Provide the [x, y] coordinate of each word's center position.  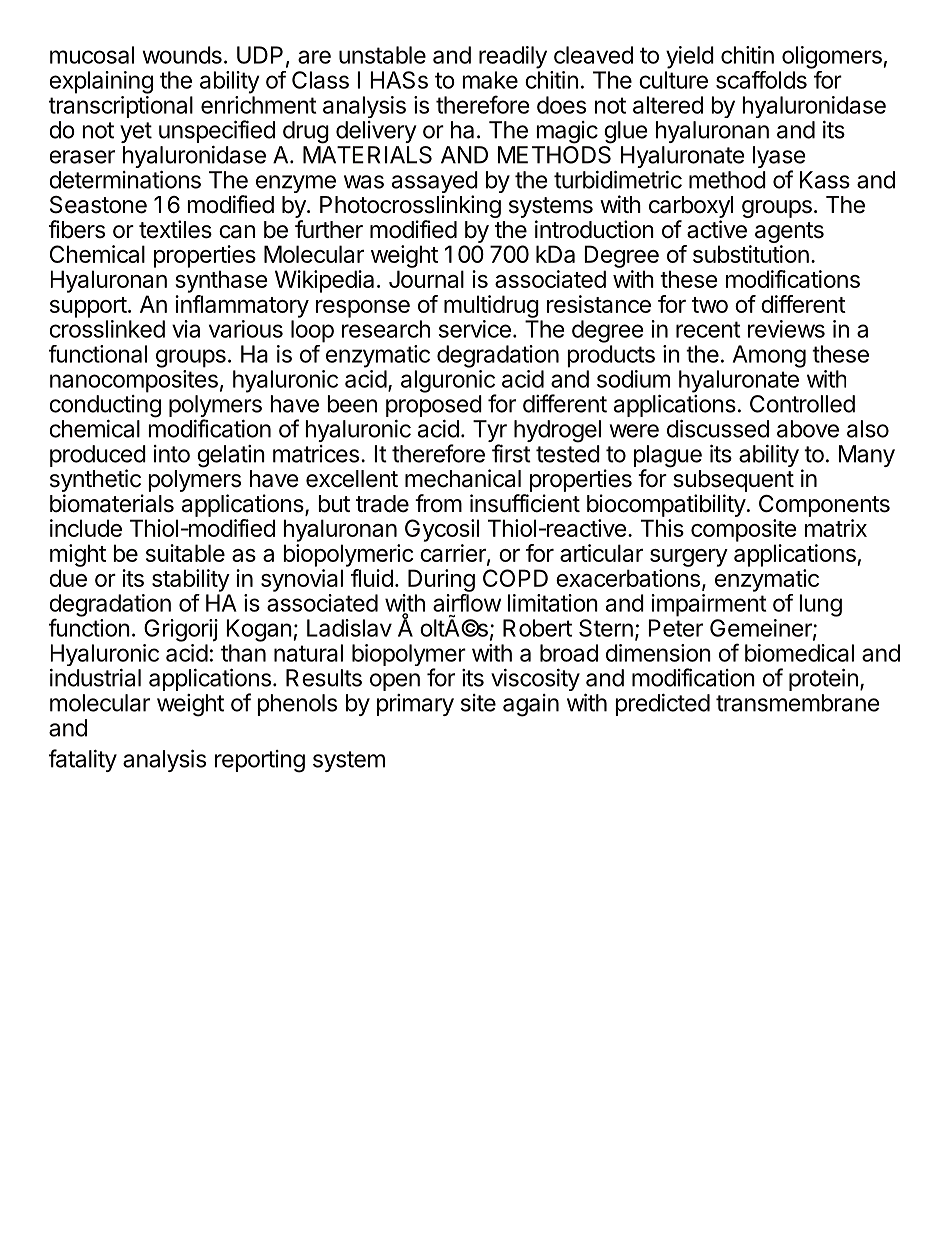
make [490, 80]
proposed [434, 406]
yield [690, 57]
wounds [182, 55]
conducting [105, 406]
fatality [83, 760]
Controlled [802, 404]
